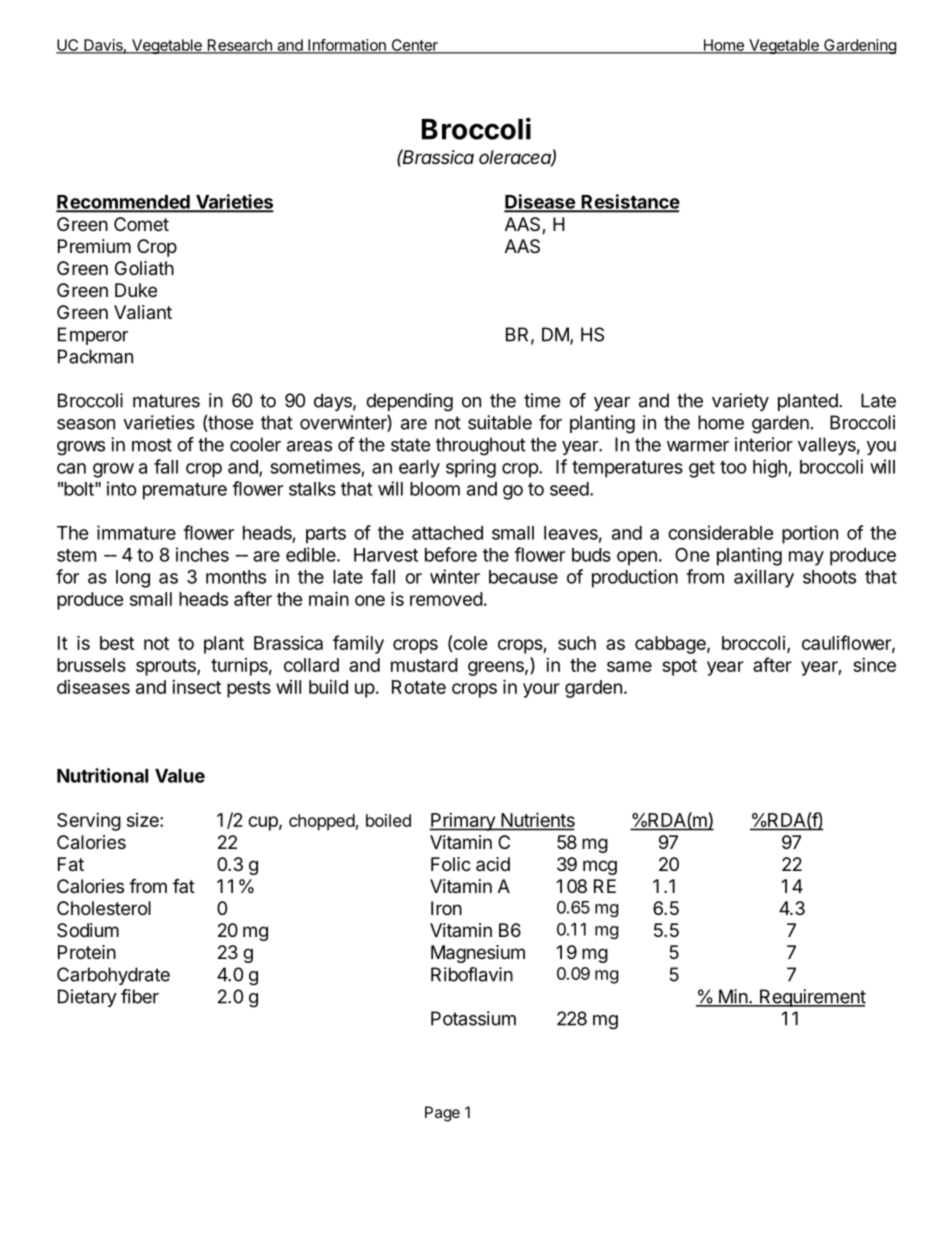 The width and height of the screenshot is (952, 1233). What do you see at coordinates (347, 46) in the screenshot?
I see `Information` at bounding box center [347, 46].
